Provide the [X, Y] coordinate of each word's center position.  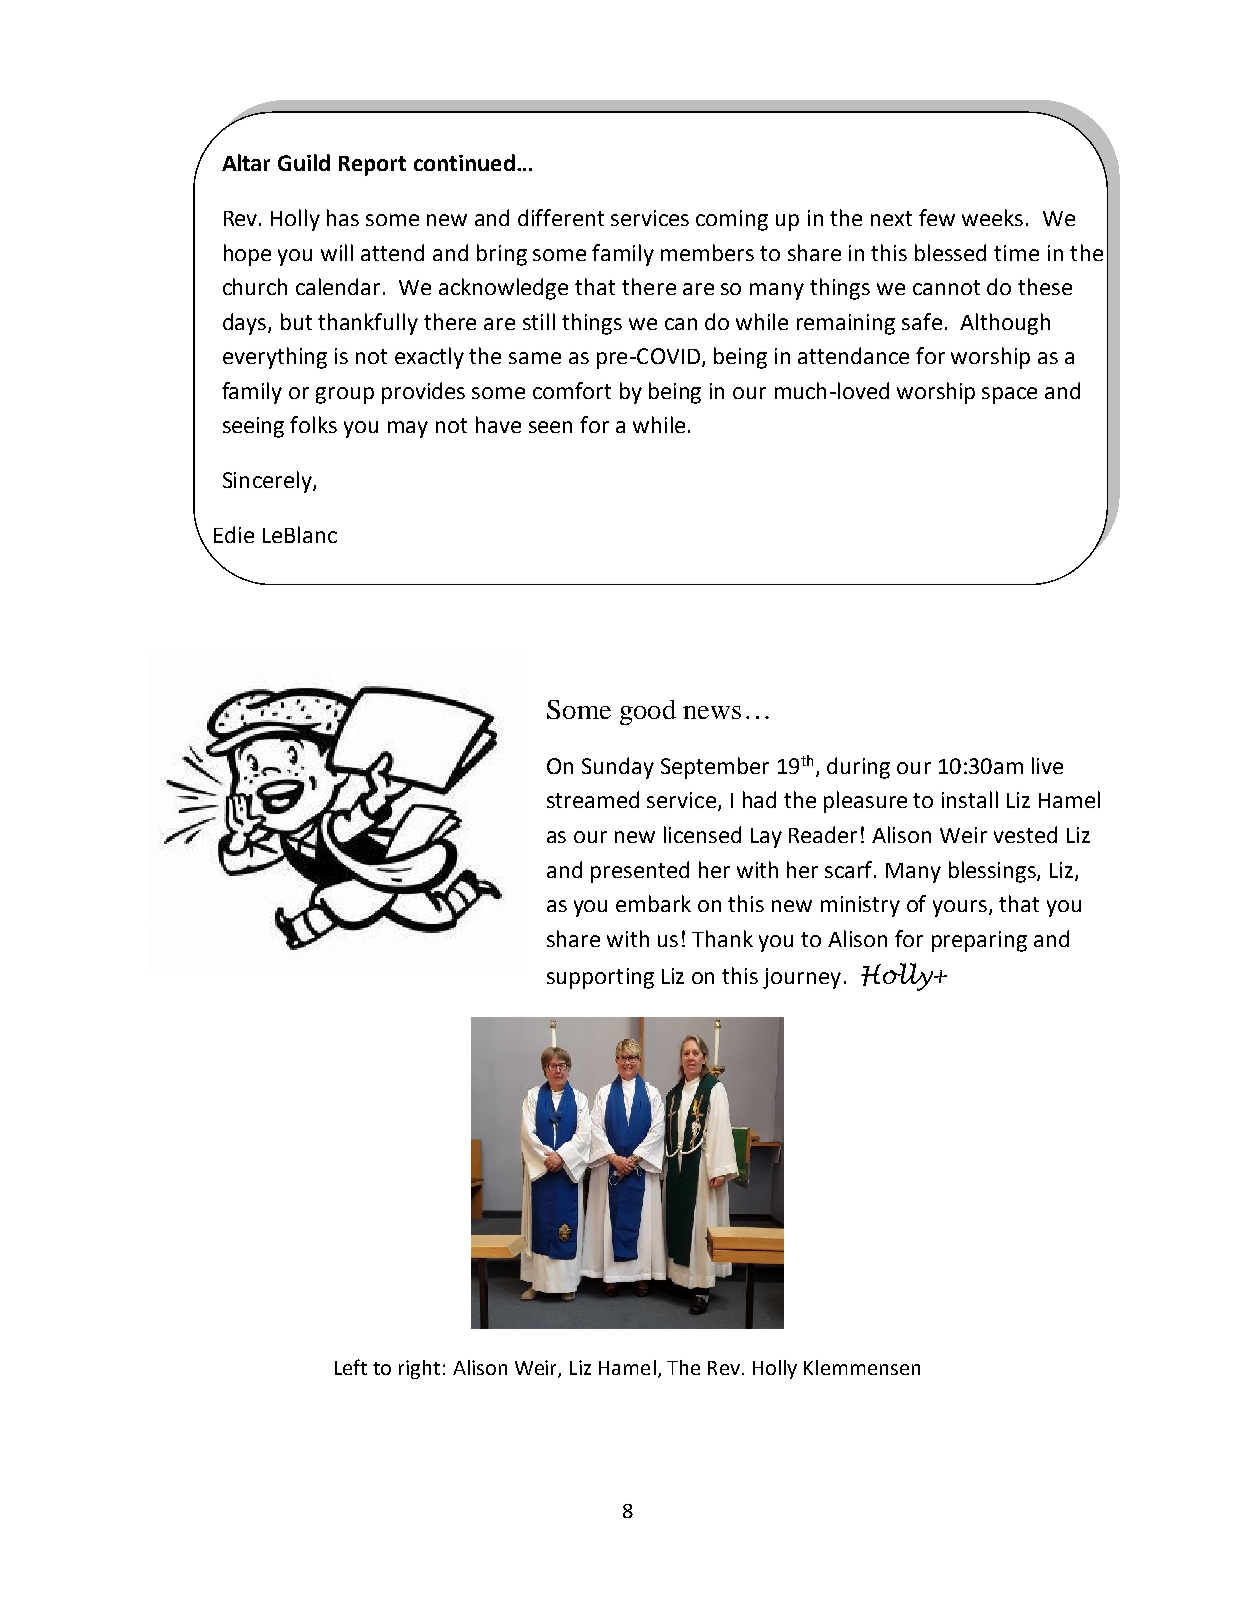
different [561, 217]
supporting [600, 978]
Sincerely [268, 482]
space [1009, 395]
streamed [593, 799]
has [343, 217]
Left [351, 1367]
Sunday [618, 768]
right [419, 1369]
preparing [979, 941]
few [937, 217]
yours [960, 908]
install [970, 799]
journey [802, 978]
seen [550, 427]
